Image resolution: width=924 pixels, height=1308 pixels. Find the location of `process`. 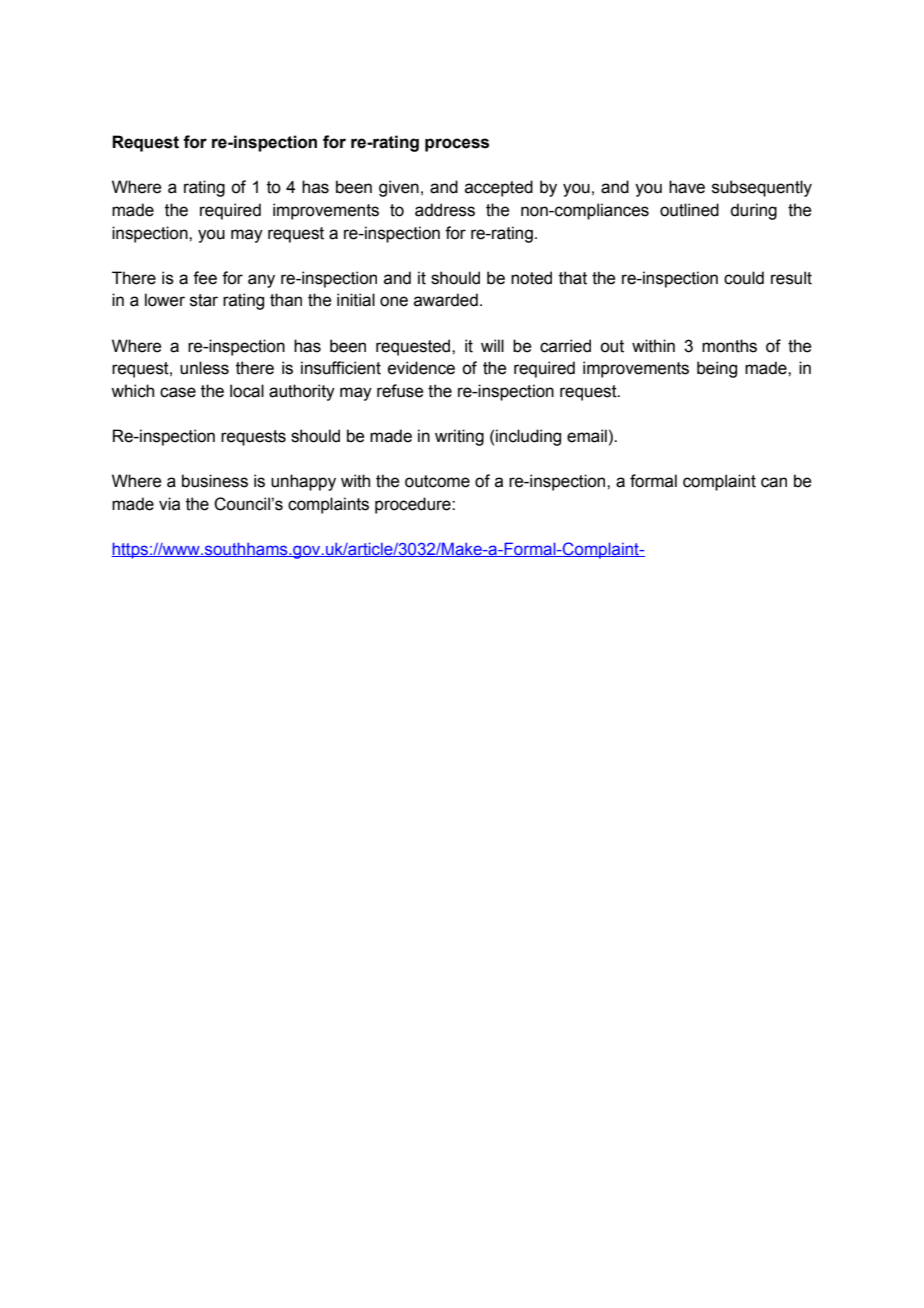

process is located at coordinates (457, 145).
